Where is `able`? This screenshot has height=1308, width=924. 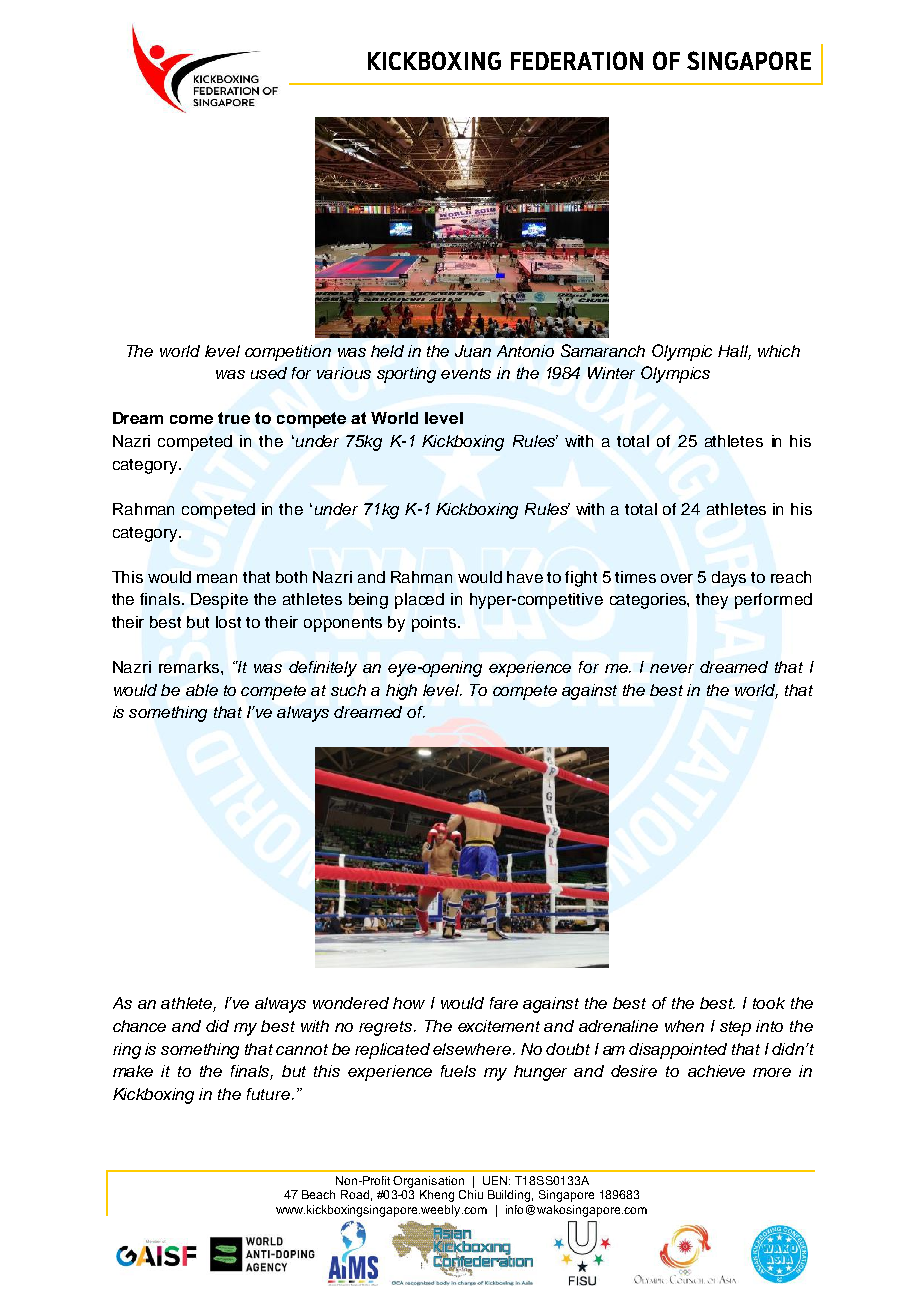 able is located at coordinates (202, 690).
